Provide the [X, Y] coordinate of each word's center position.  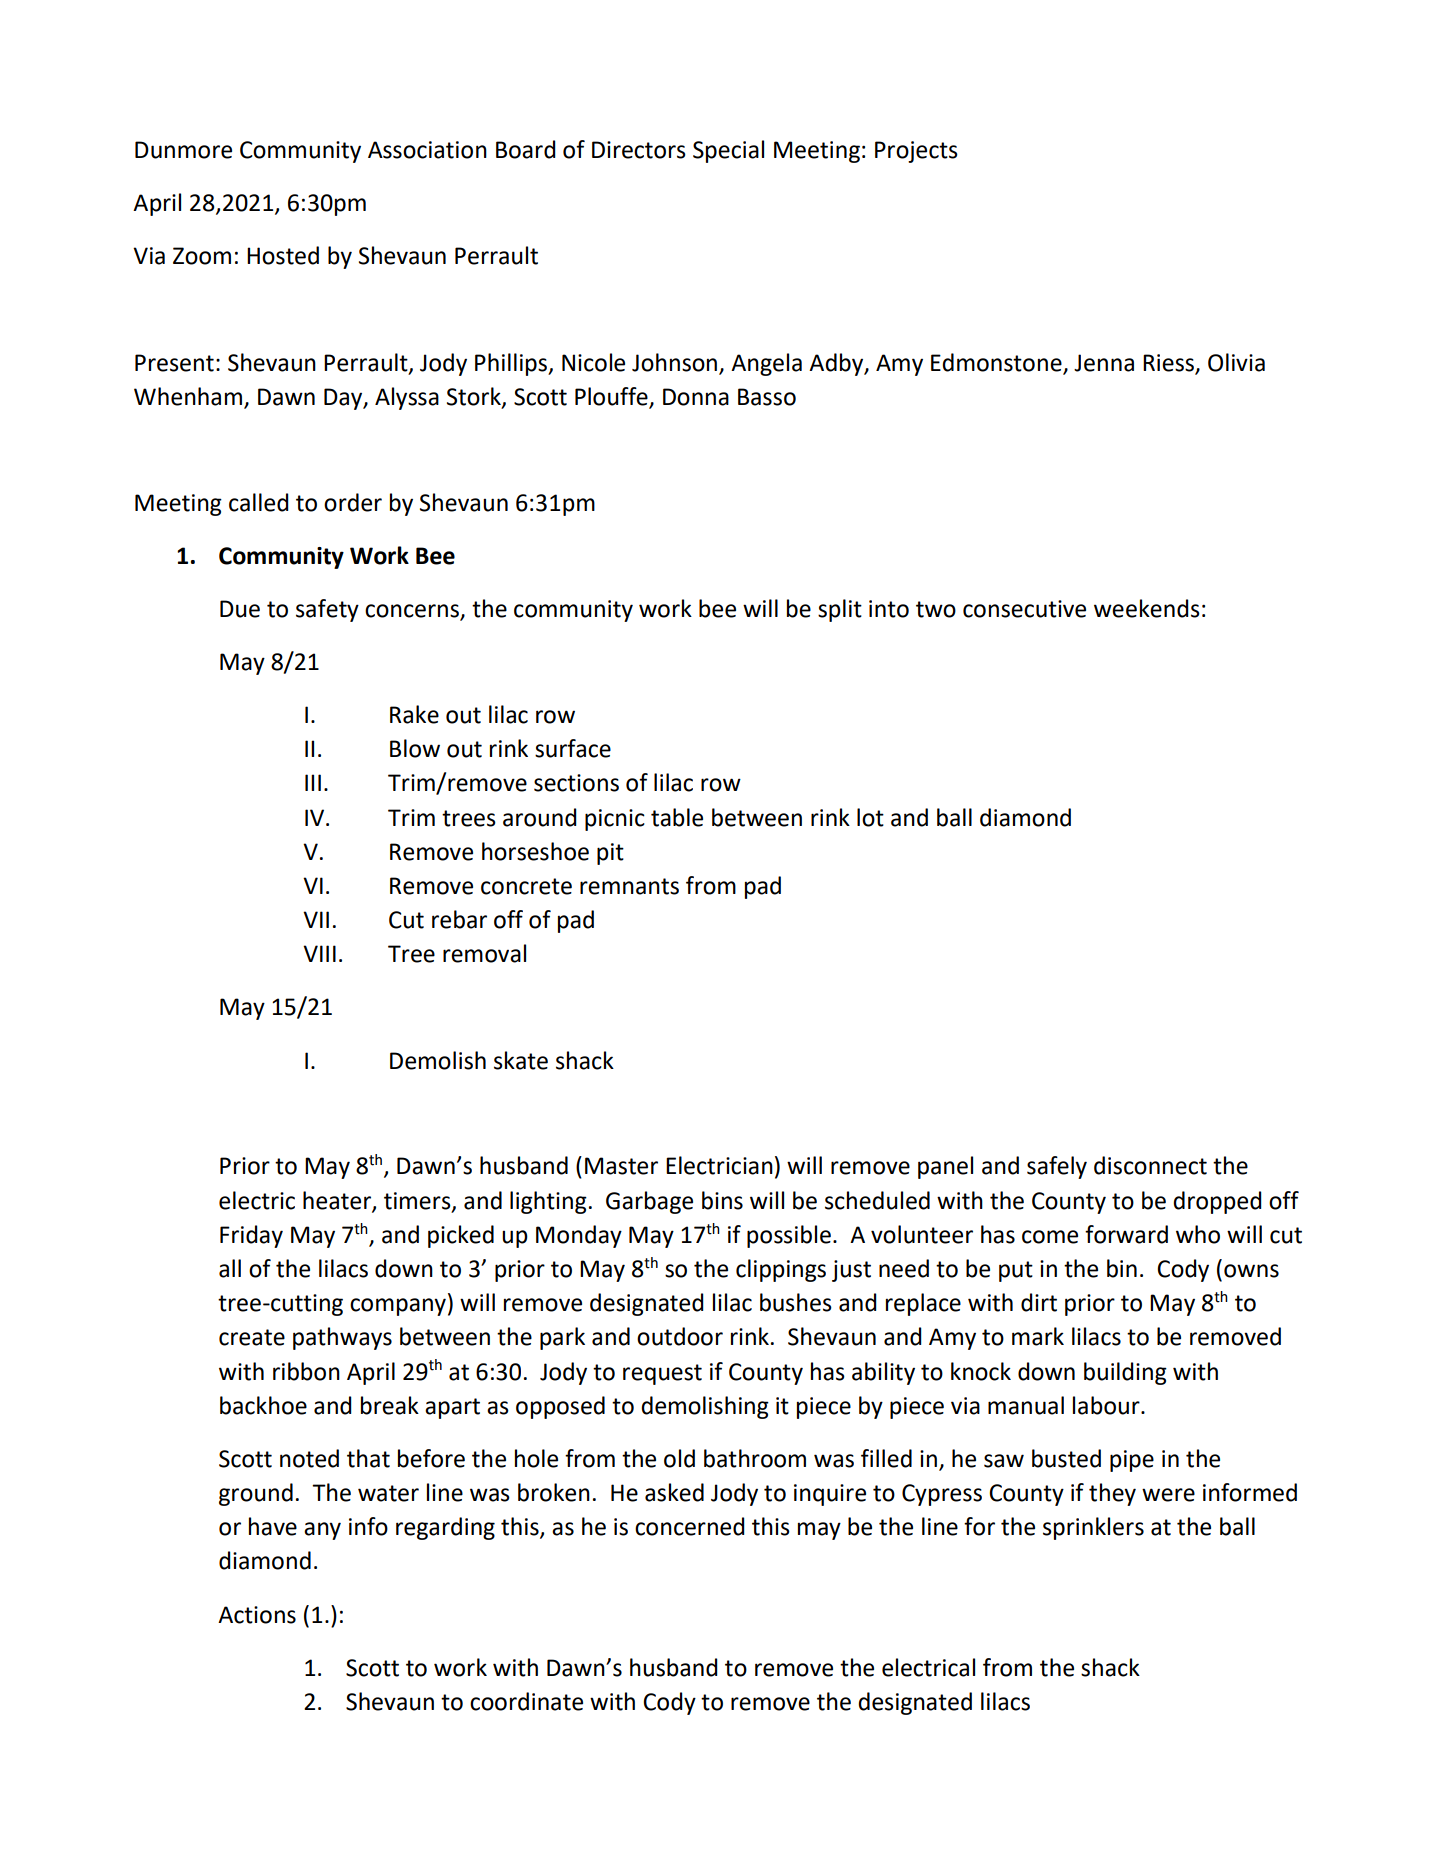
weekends [1147, 608]
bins [722, 1200]
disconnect [1150, 1165]
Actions [257, 1615]
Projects [916, 152]
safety [327, 610]
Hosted [283, 255]
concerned [690, 1526]
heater [338, 1201]
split [840, 610]
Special [728, 151]
